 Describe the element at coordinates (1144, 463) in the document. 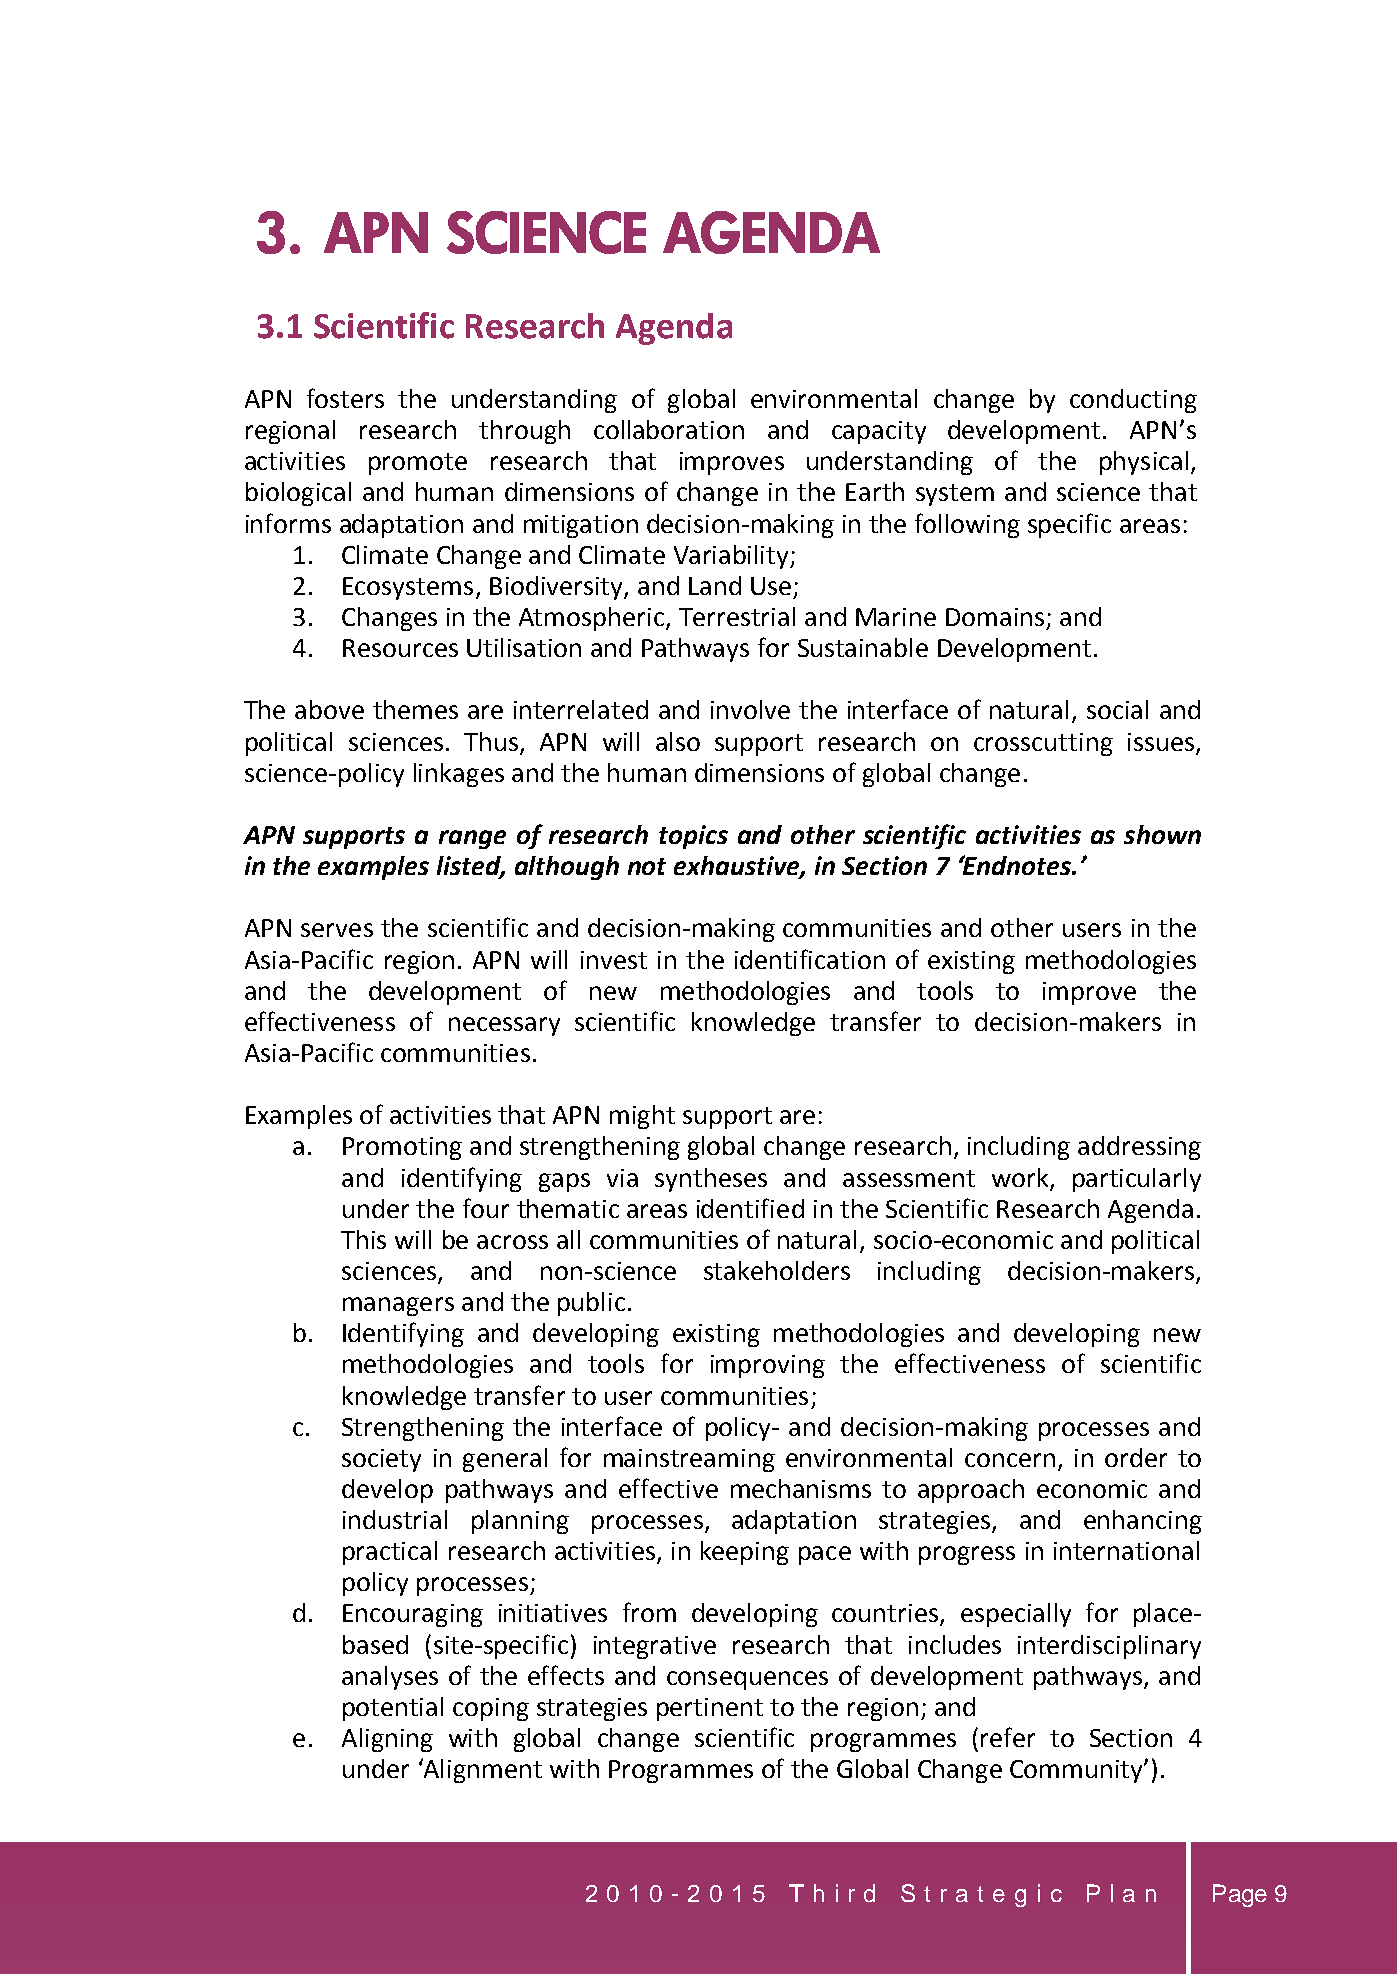

I see `physical` at that location.
